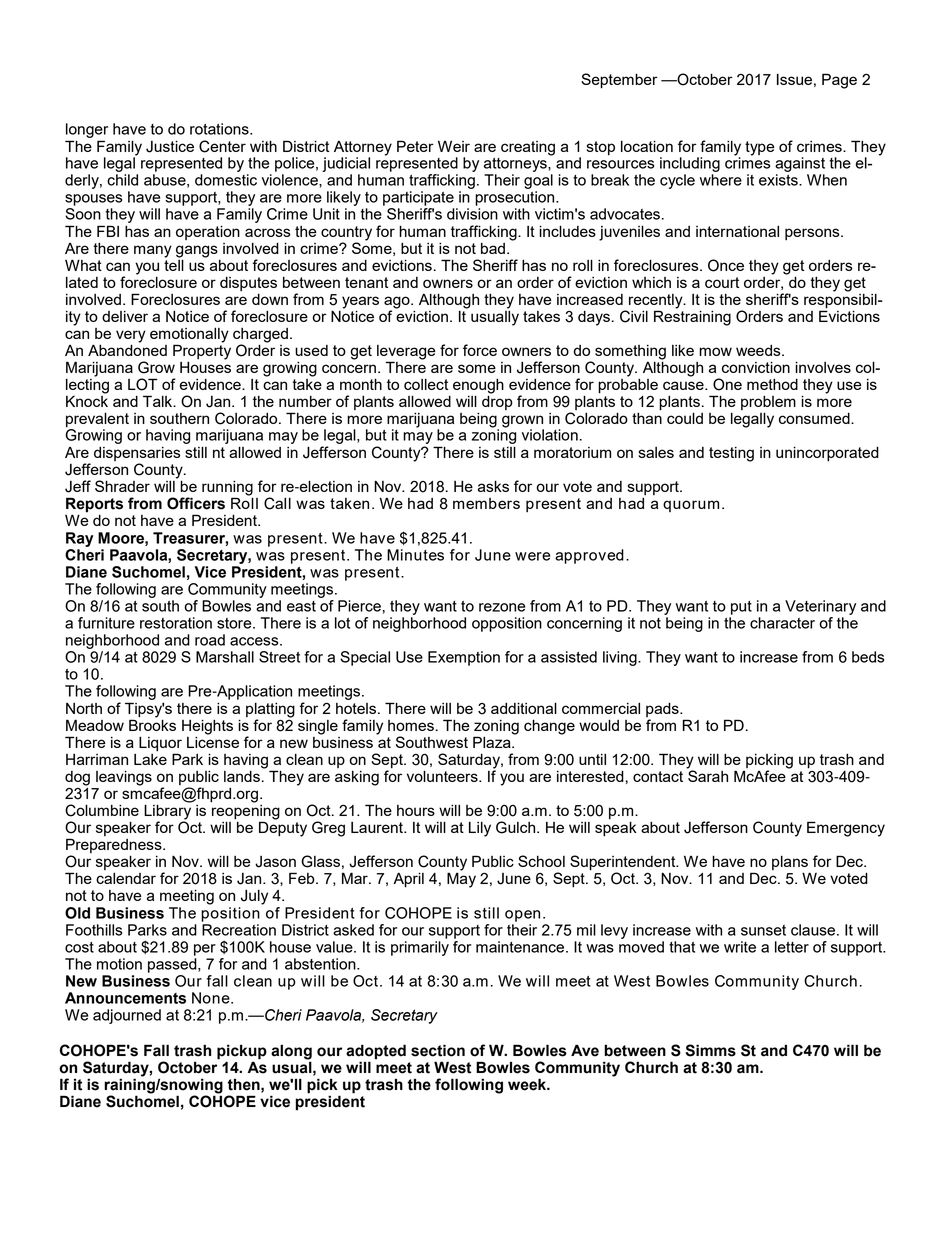 Image resolution: width=952 pixels, height=1233 pixels. What do you see at coordinates (212, 998) in the document?
I see `None` at bounding box center [212, 998].
